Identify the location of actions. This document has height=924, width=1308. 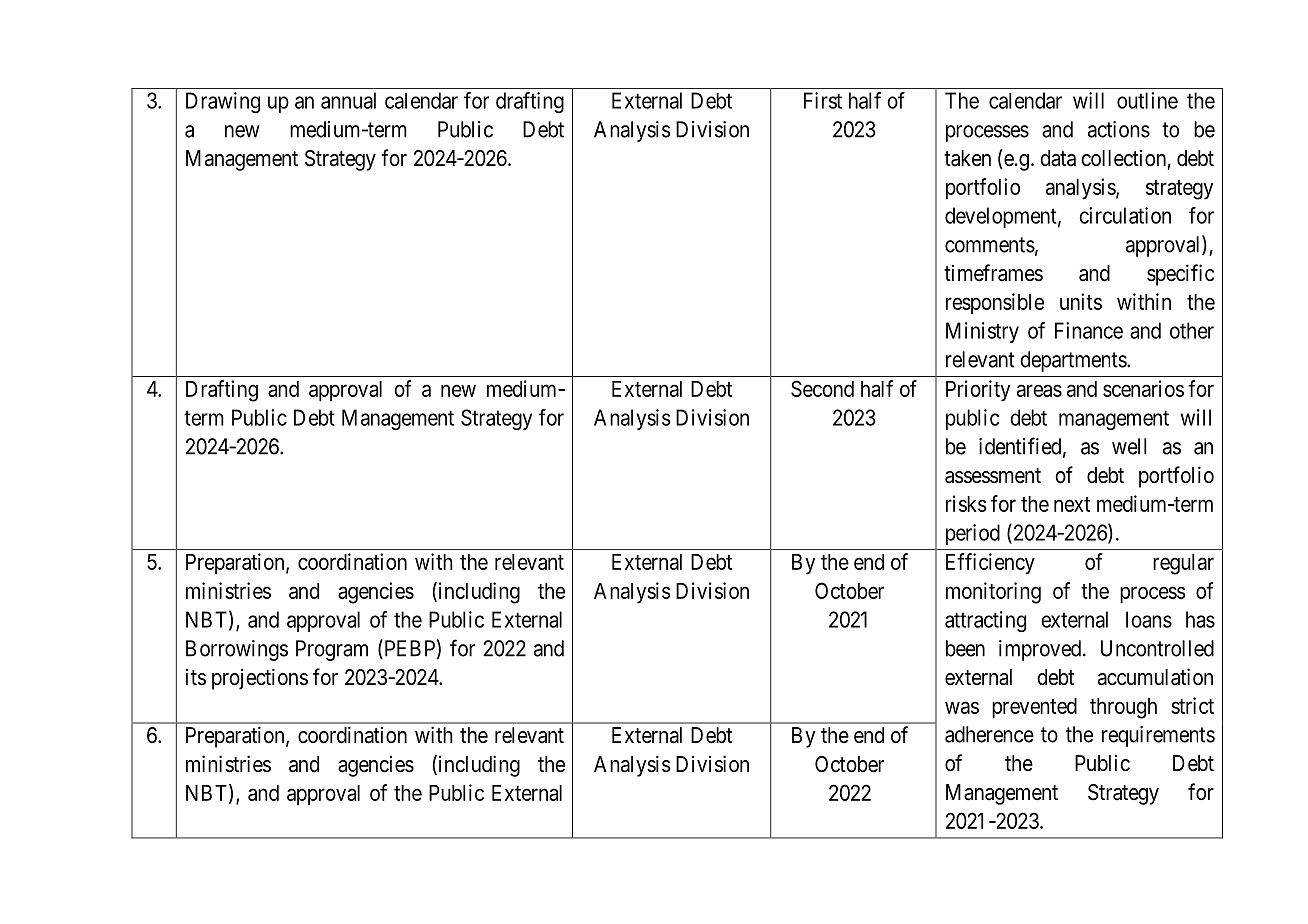
(1119, 129).
